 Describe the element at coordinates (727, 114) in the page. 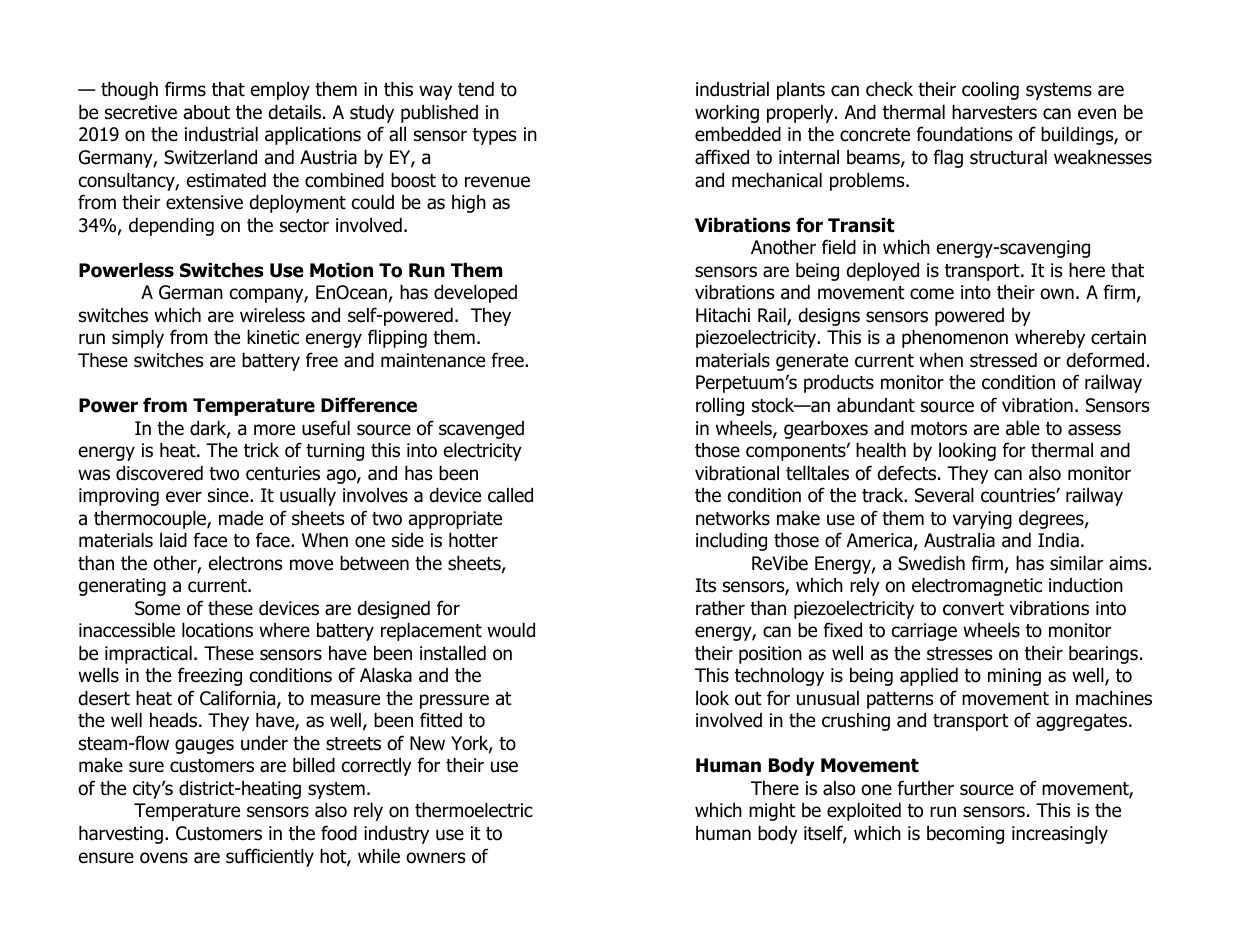

I see `working` at that location.
